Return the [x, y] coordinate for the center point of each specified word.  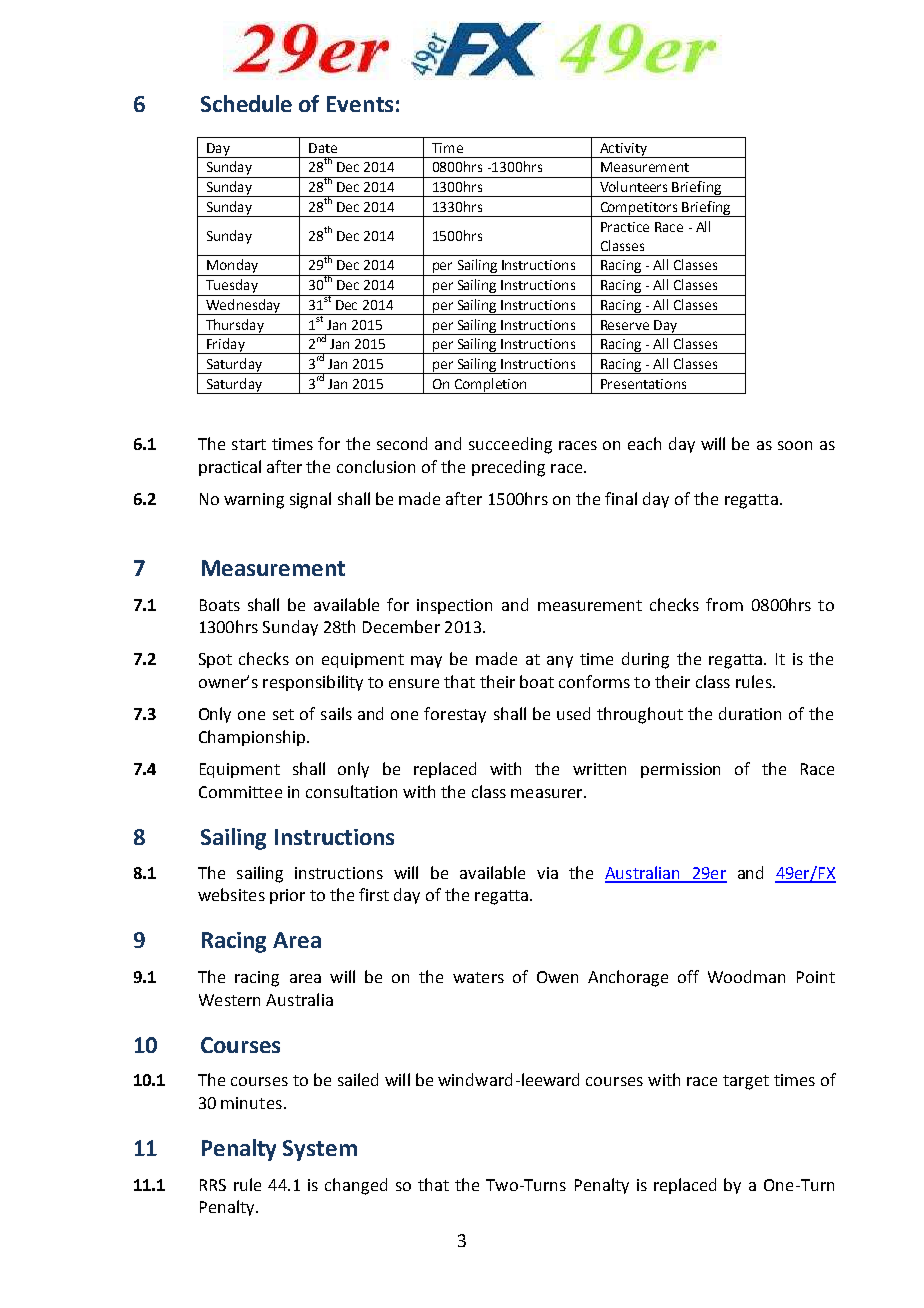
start [249, 444]
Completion [490, 386]
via [547, 873]
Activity [623, 150]
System [320, 1150]
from [724, 604]
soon [795, 445]
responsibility [313, 683]
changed [356, 1186]
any [560, 662]
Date [323, 148]
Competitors [639, 209]
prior [287, 896]
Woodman [746, 976]
